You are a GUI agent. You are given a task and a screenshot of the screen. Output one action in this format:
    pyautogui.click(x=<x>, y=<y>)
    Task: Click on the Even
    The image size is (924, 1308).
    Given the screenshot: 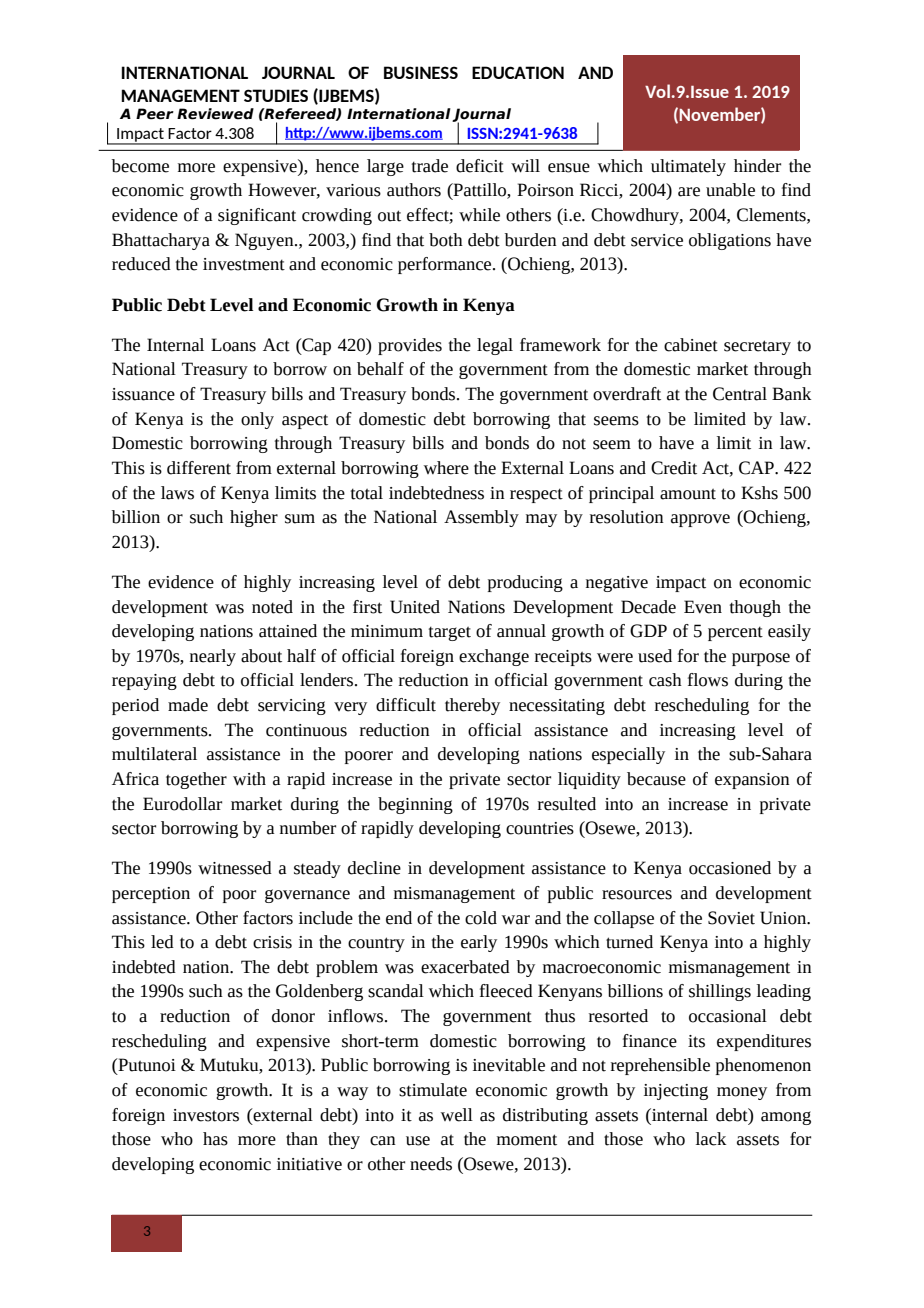 What is the action you would take?
    pyautogui.click(x=703, y=607)
